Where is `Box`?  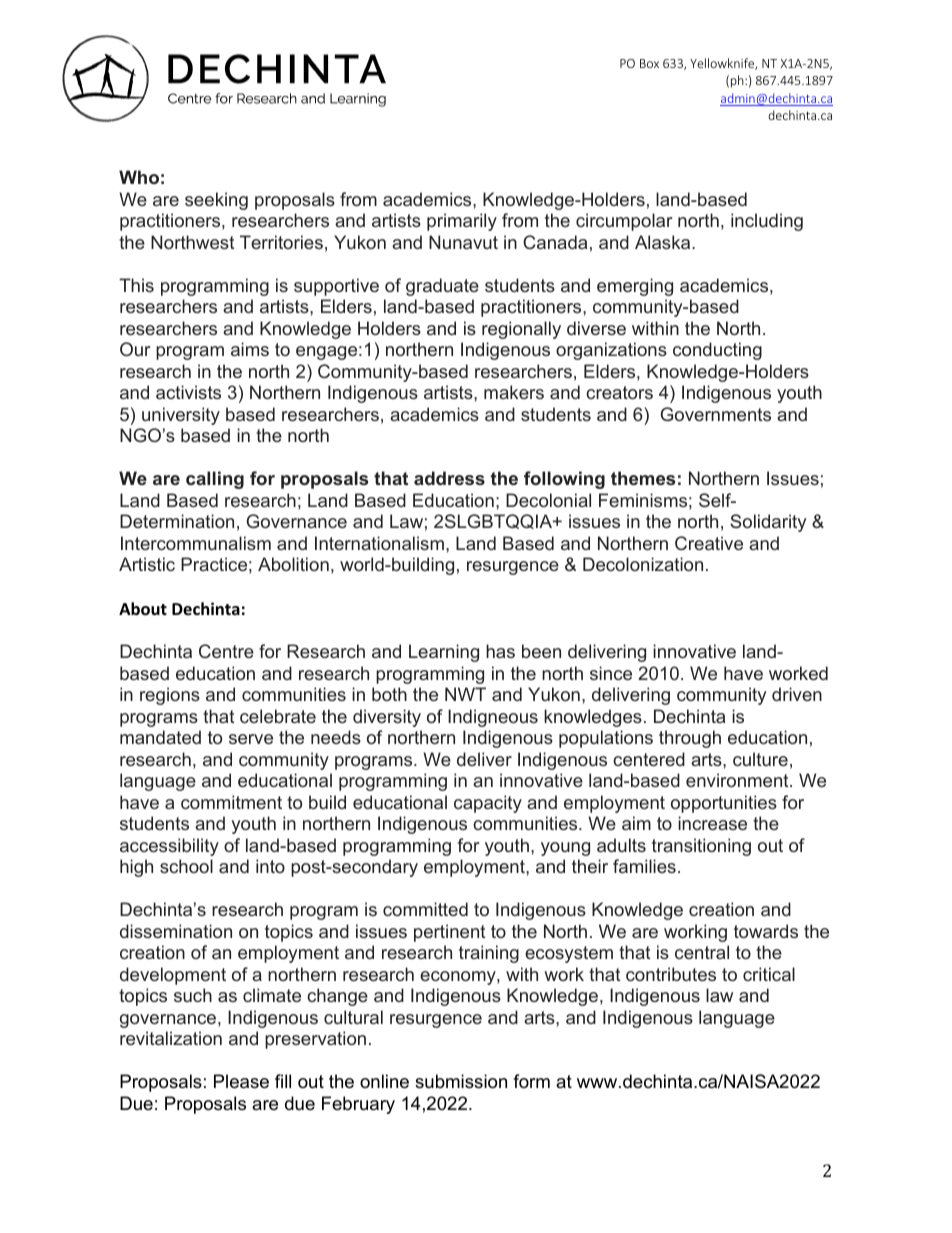 Box is located at coordinates (649, 63).
